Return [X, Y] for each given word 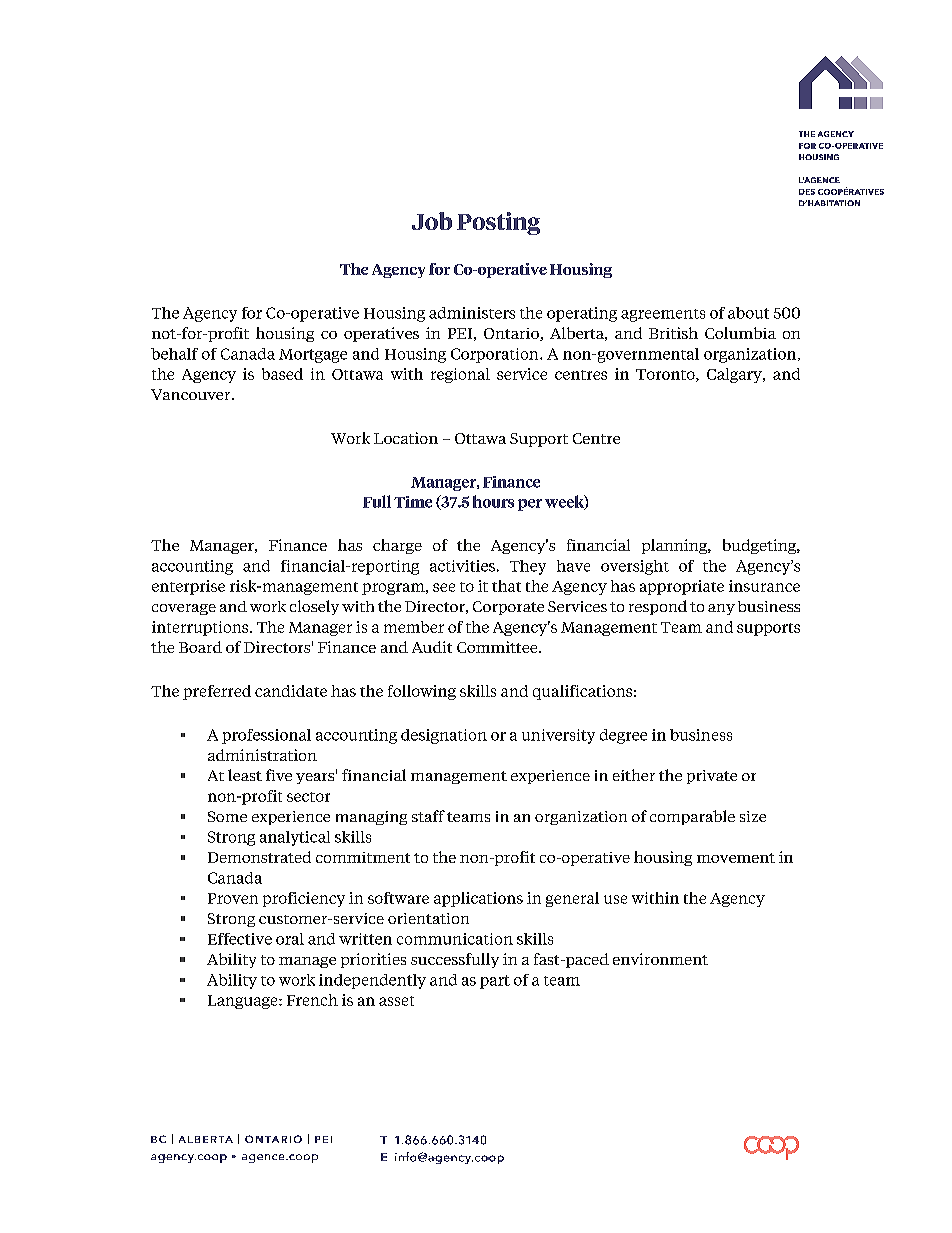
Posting [498, 223]
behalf [174, 354]
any [721, 609]
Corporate [508, 608]
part [495, 982]
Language [244, 1002]
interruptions [201, 628]
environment [660, 959]
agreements [663, 315]
